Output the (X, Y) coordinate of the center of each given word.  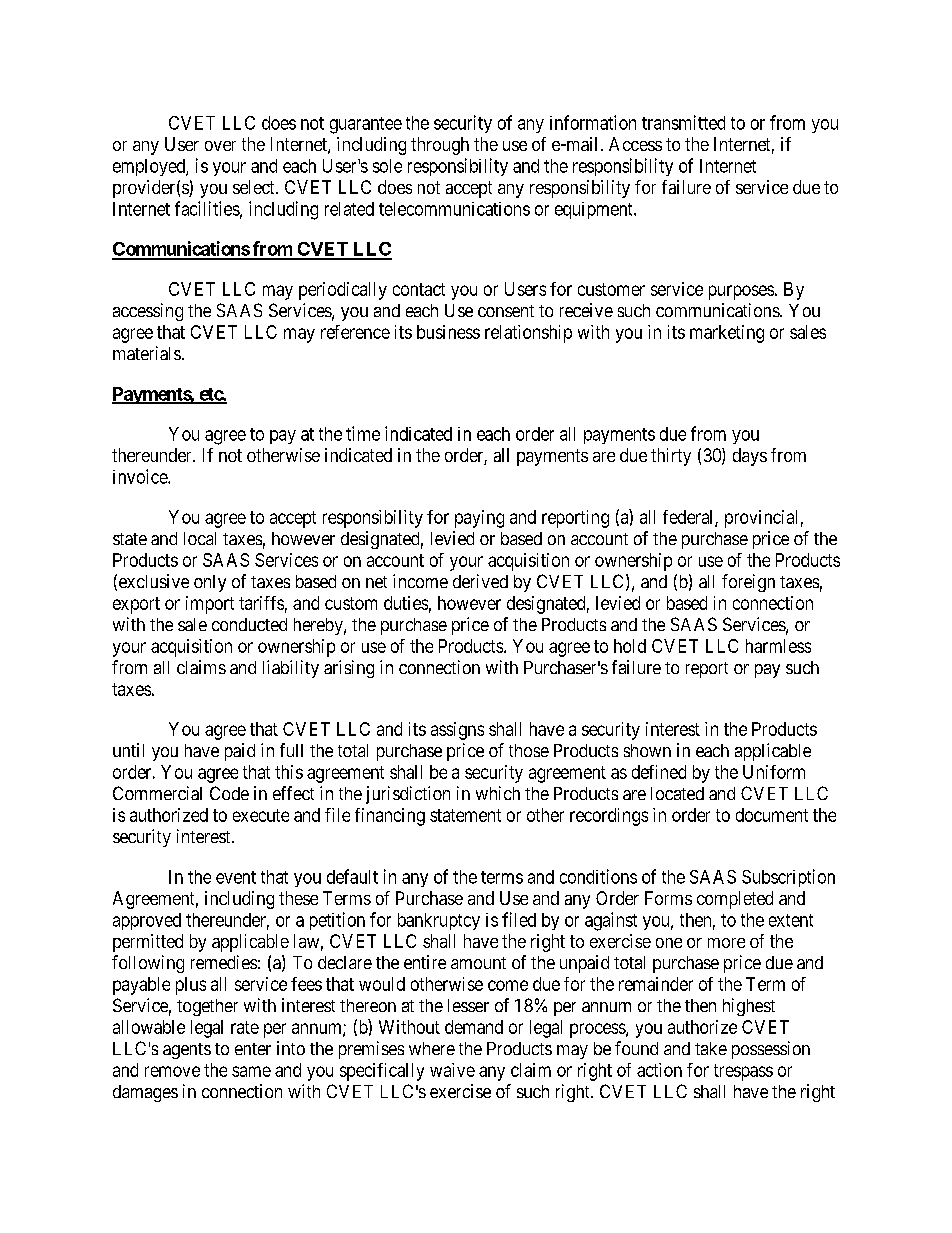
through (440, 146)
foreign (748, 583)
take (711, 1048)
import (210, 605)
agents (187, 1051)
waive (452, 1070)
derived (480, 581)
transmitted (683, 122)
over (220, 146)
